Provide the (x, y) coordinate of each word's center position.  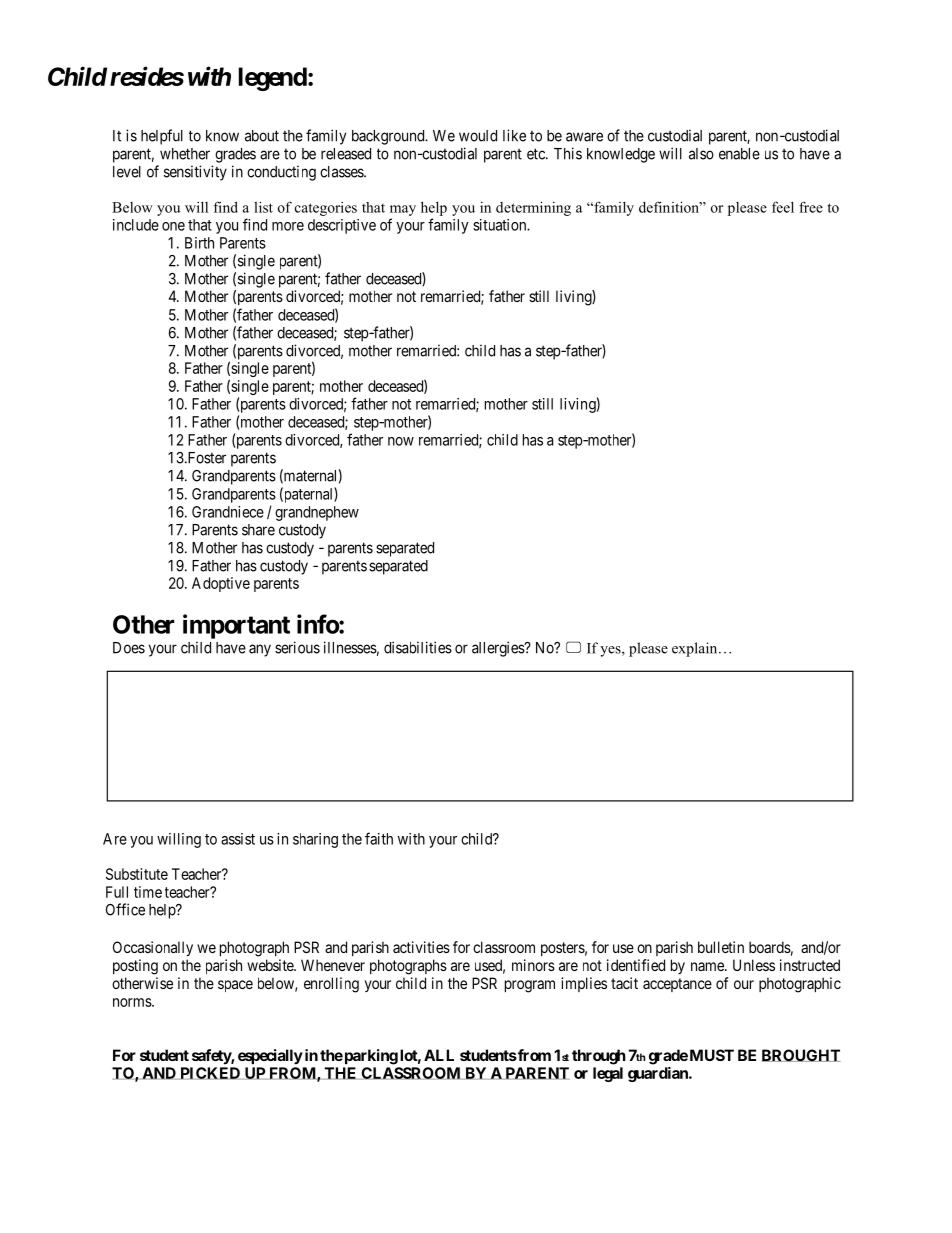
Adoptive (221, 584)
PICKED (210, 1073)
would (478, 136)
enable (739, 154)
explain (696, 649)
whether (185, 154)
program (530, 986)
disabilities (418, 647)
